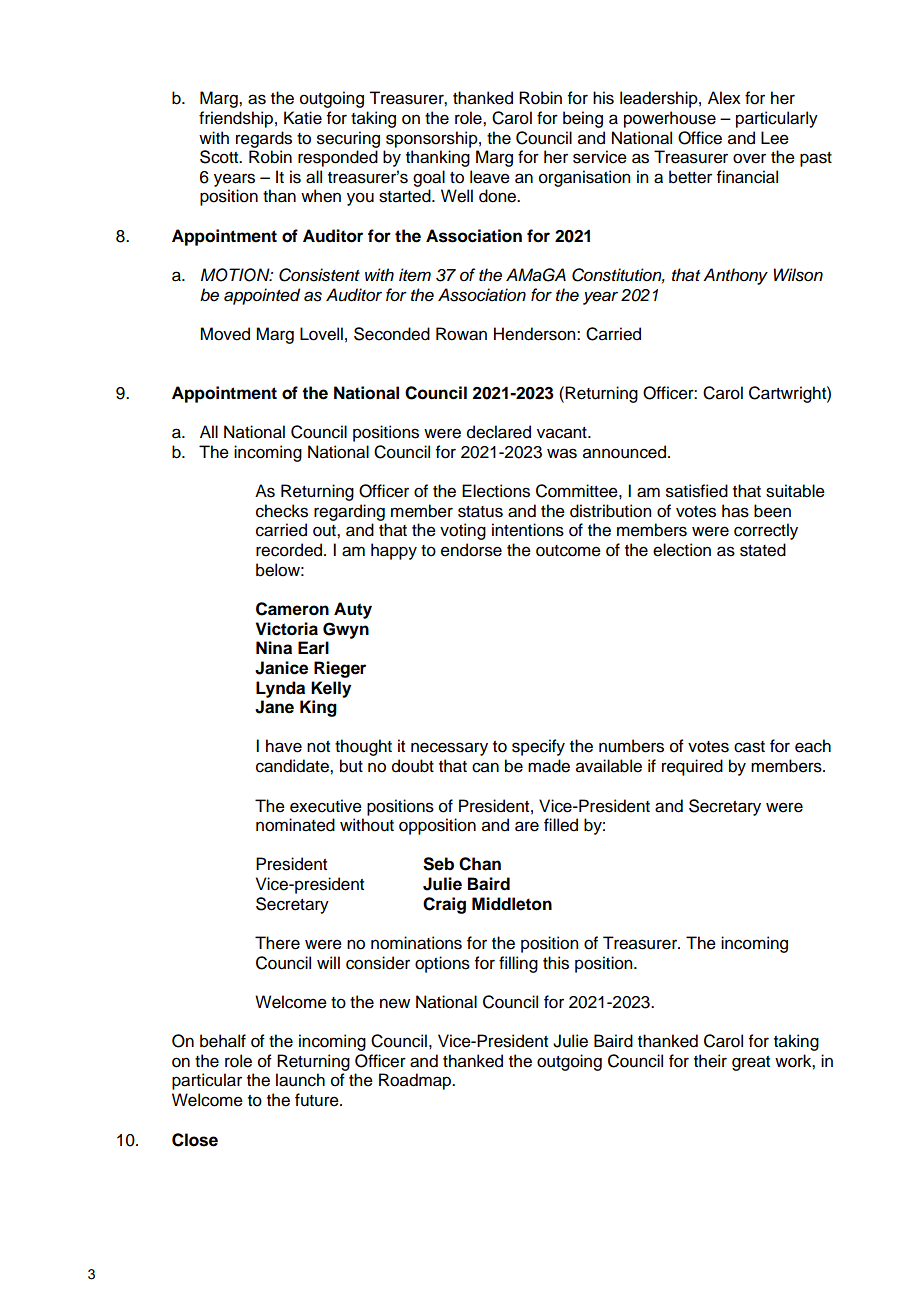 Image resolution: width=924 pixels, height=1308 pixels. What do you see at coordinates (262, 296) in the screenshot?
I see `appointed` at bounding box center [262, 296].
